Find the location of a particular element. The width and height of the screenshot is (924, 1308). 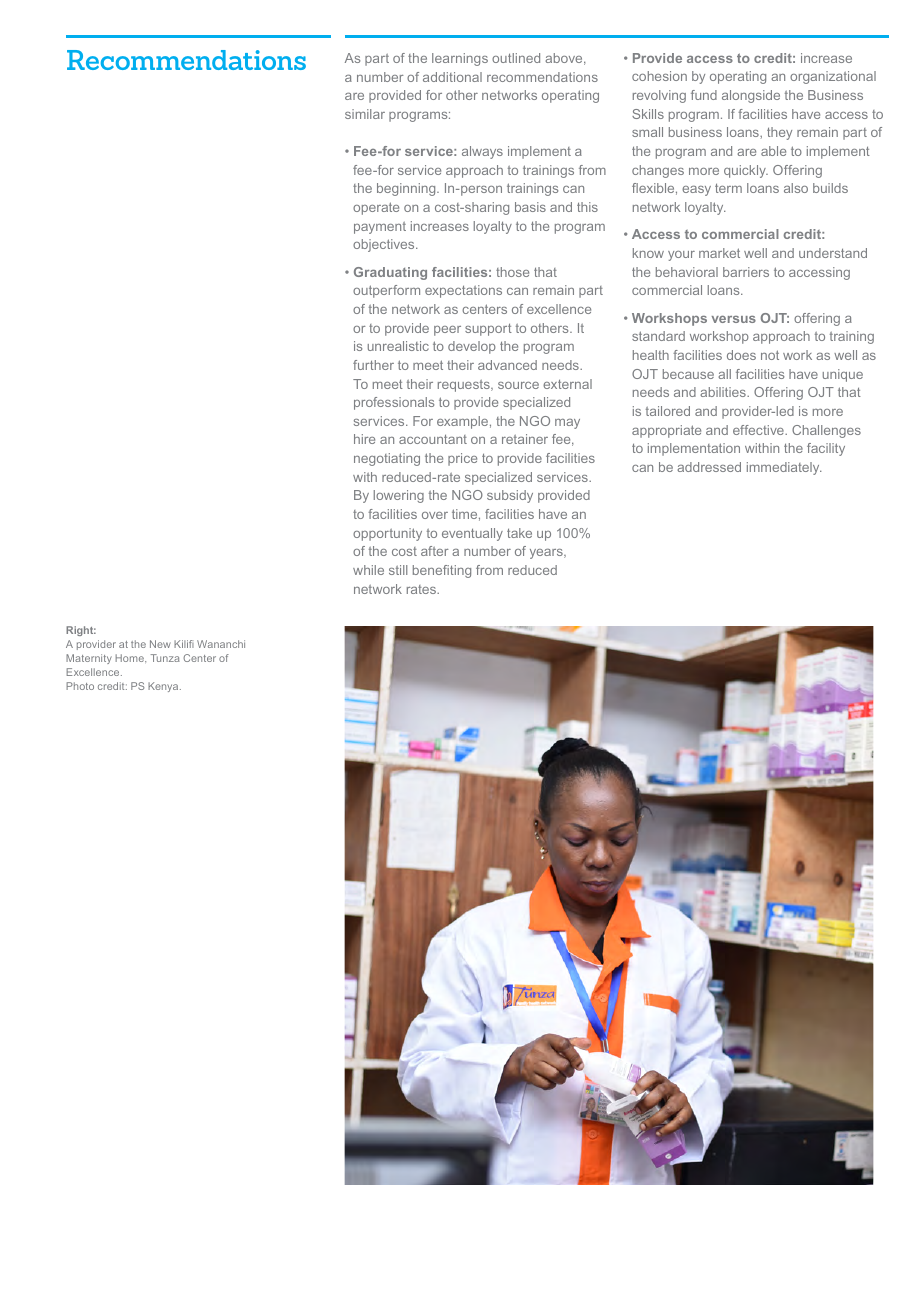

alongside is located at coordinates (751, 96).
